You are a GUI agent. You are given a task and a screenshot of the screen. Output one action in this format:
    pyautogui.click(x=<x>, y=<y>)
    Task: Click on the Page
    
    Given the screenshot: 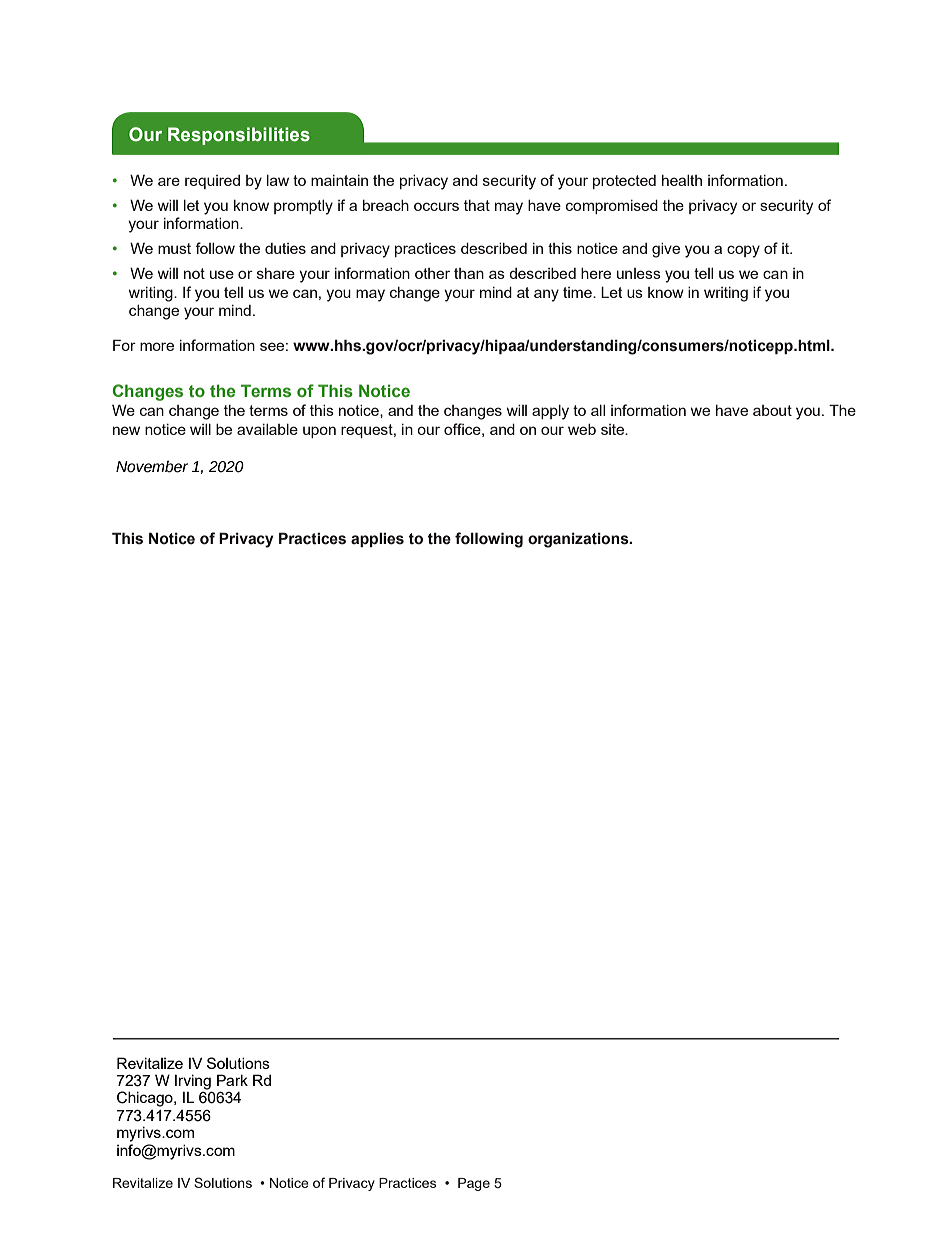 What is the action you would take?
    pyautogui.click(x=474, y=1184)
